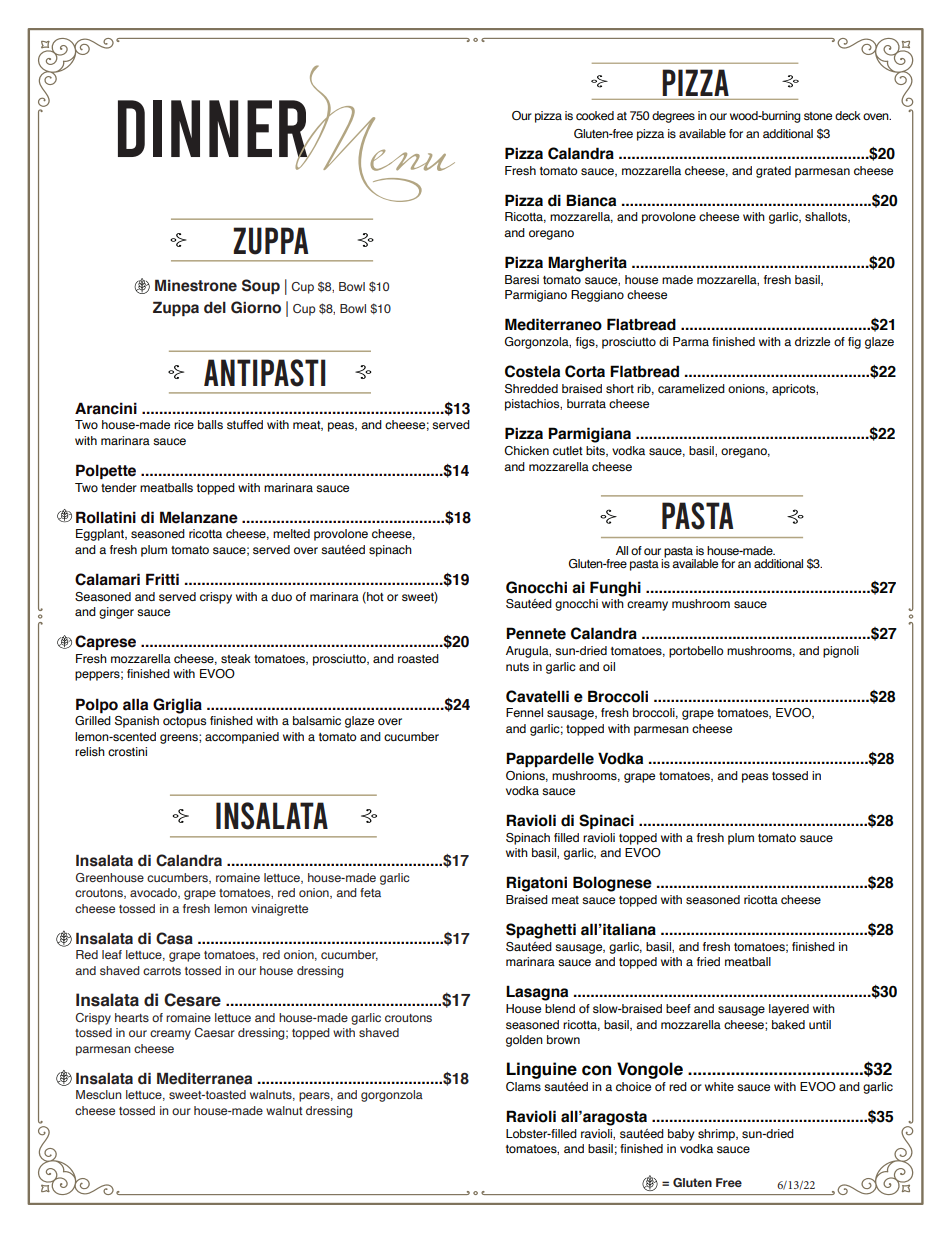 The width and height of the screenshot is (952, 1233). I want to click on steak, so click(236, 658).
